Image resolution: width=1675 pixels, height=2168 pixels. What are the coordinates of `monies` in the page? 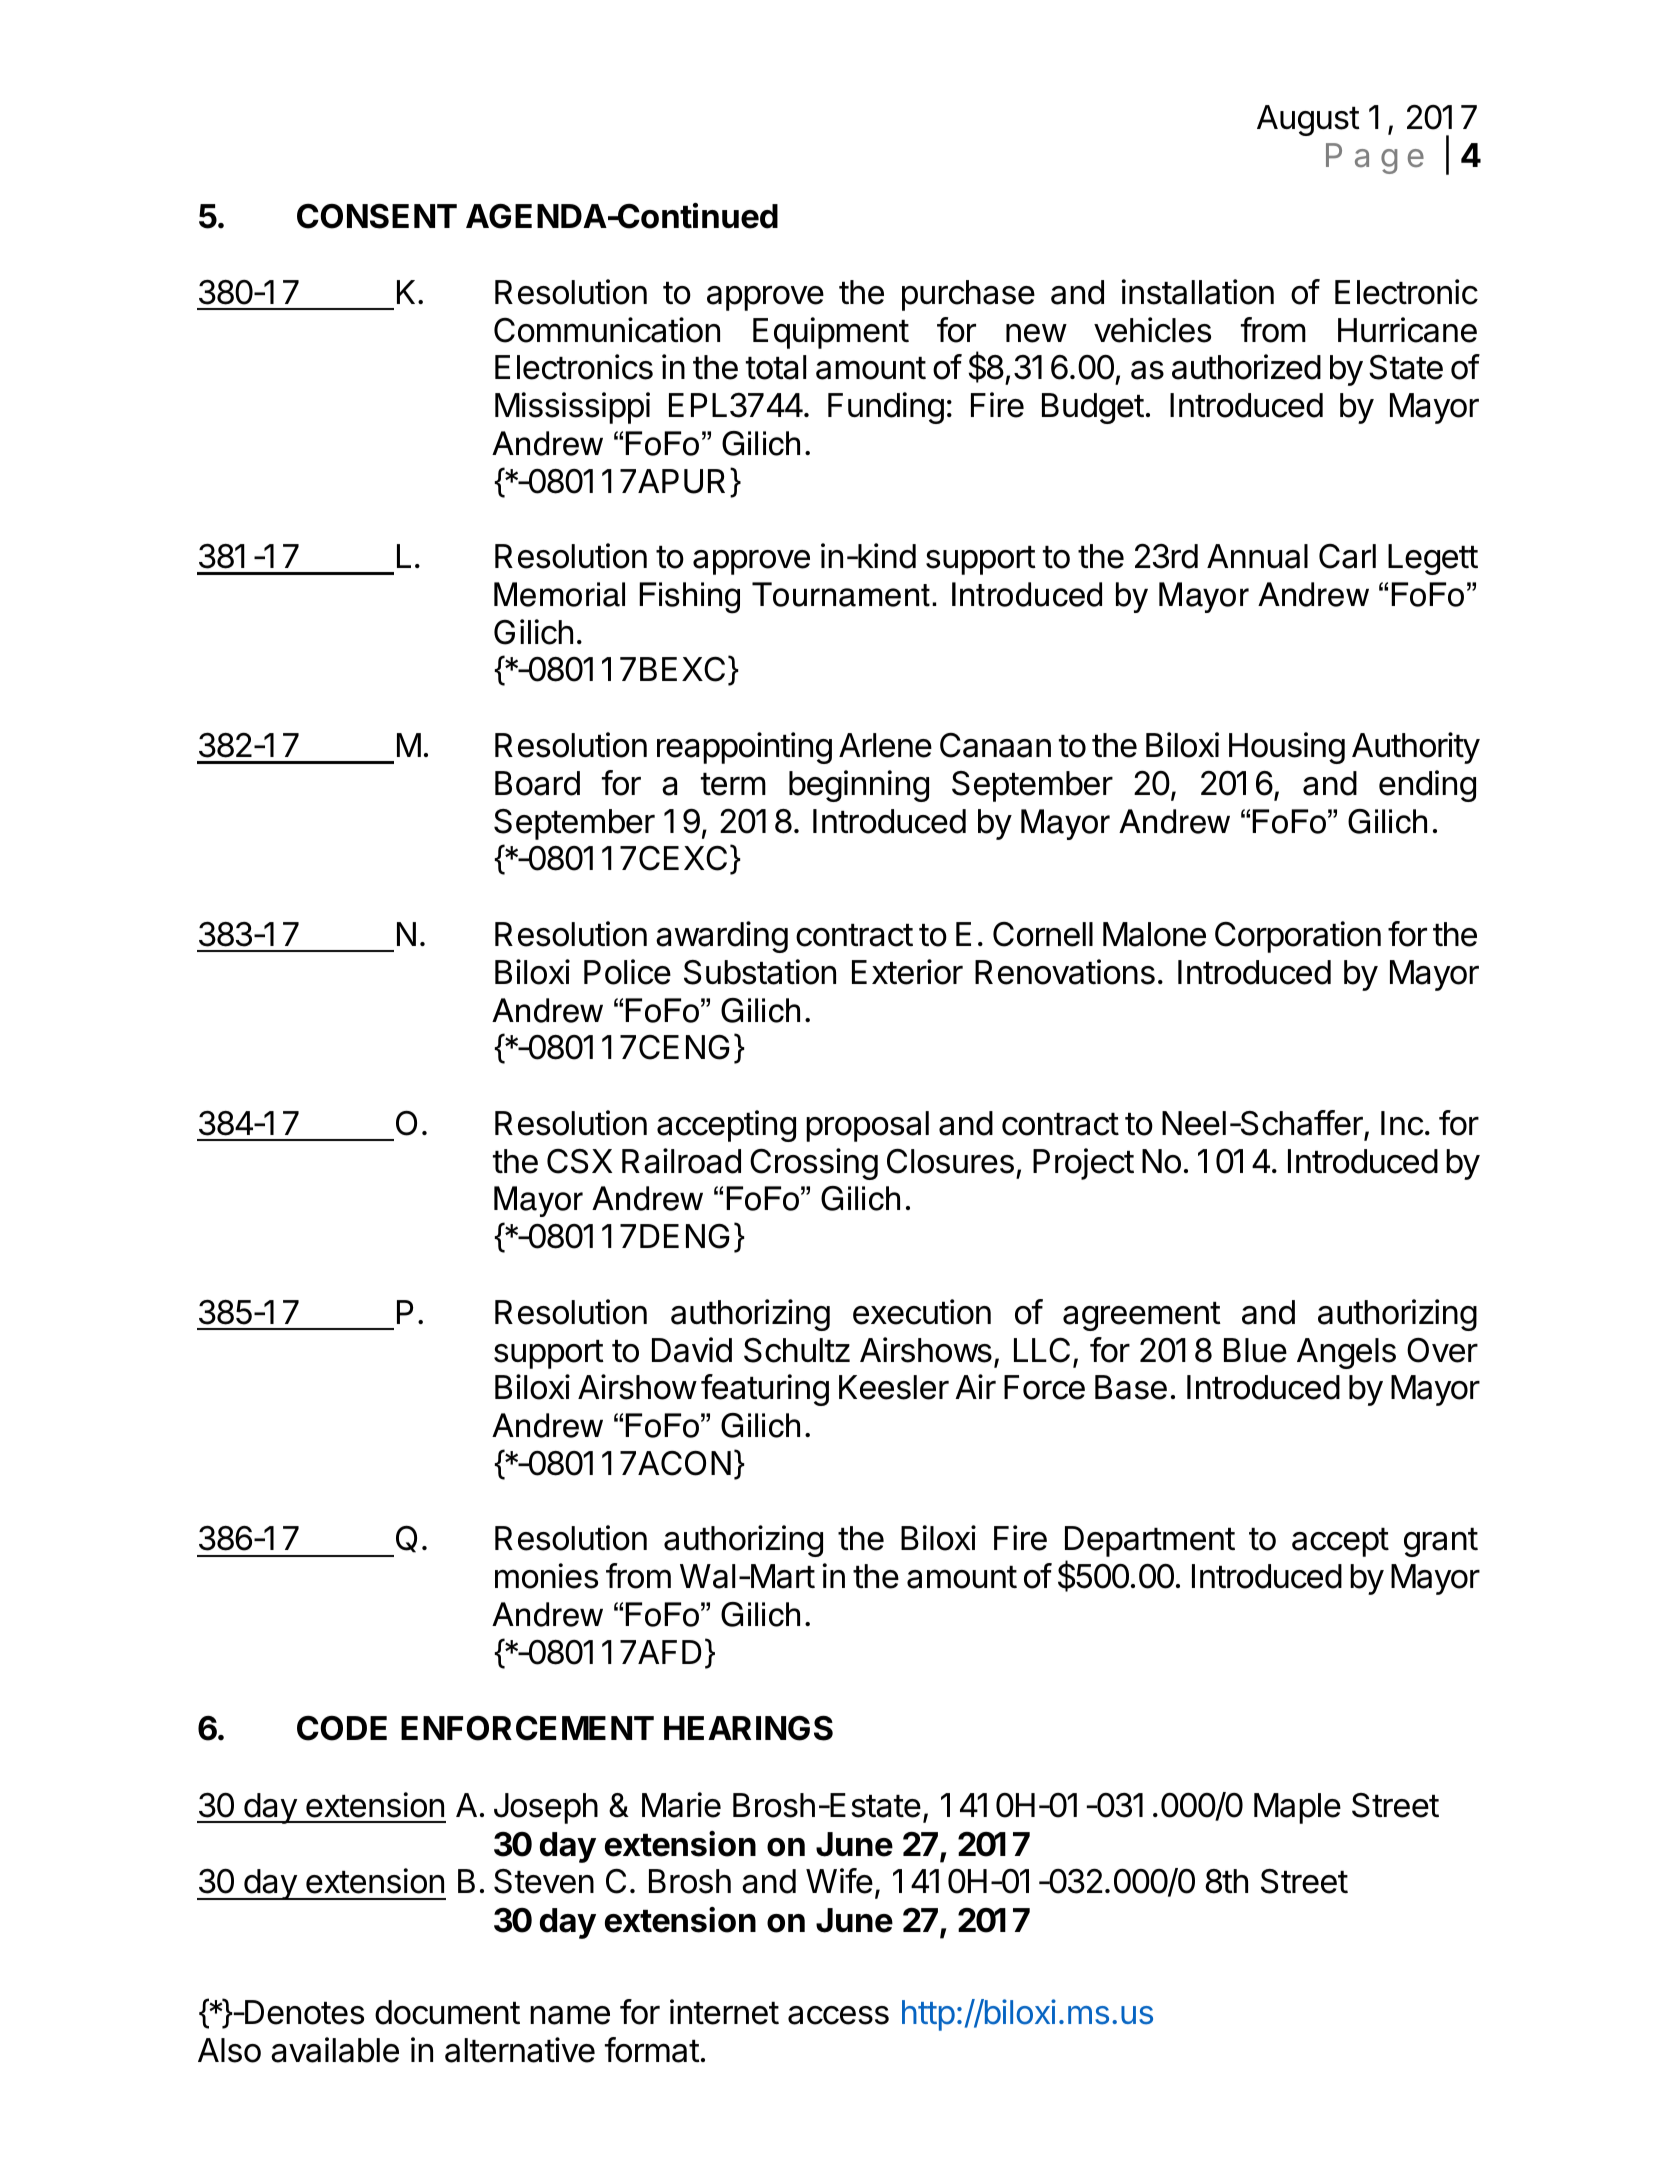 It's located at (546, 1576).
